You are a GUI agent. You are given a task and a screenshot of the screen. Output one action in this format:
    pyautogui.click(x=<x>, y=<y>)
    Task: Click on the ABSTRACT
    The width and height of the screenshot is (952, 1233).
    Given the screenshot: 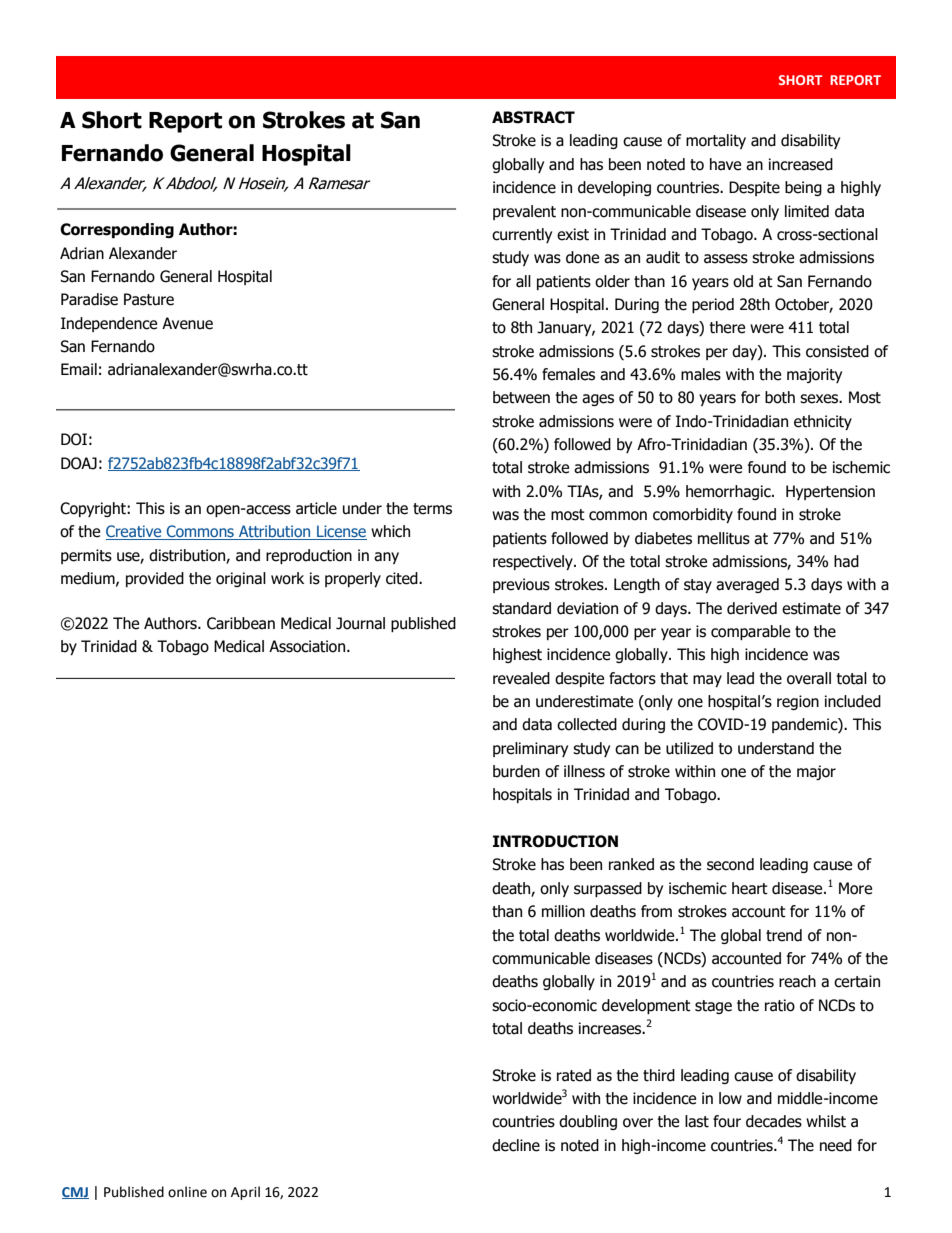 What is the action you would take?
    pyautogui.click(x=533, y=117)
